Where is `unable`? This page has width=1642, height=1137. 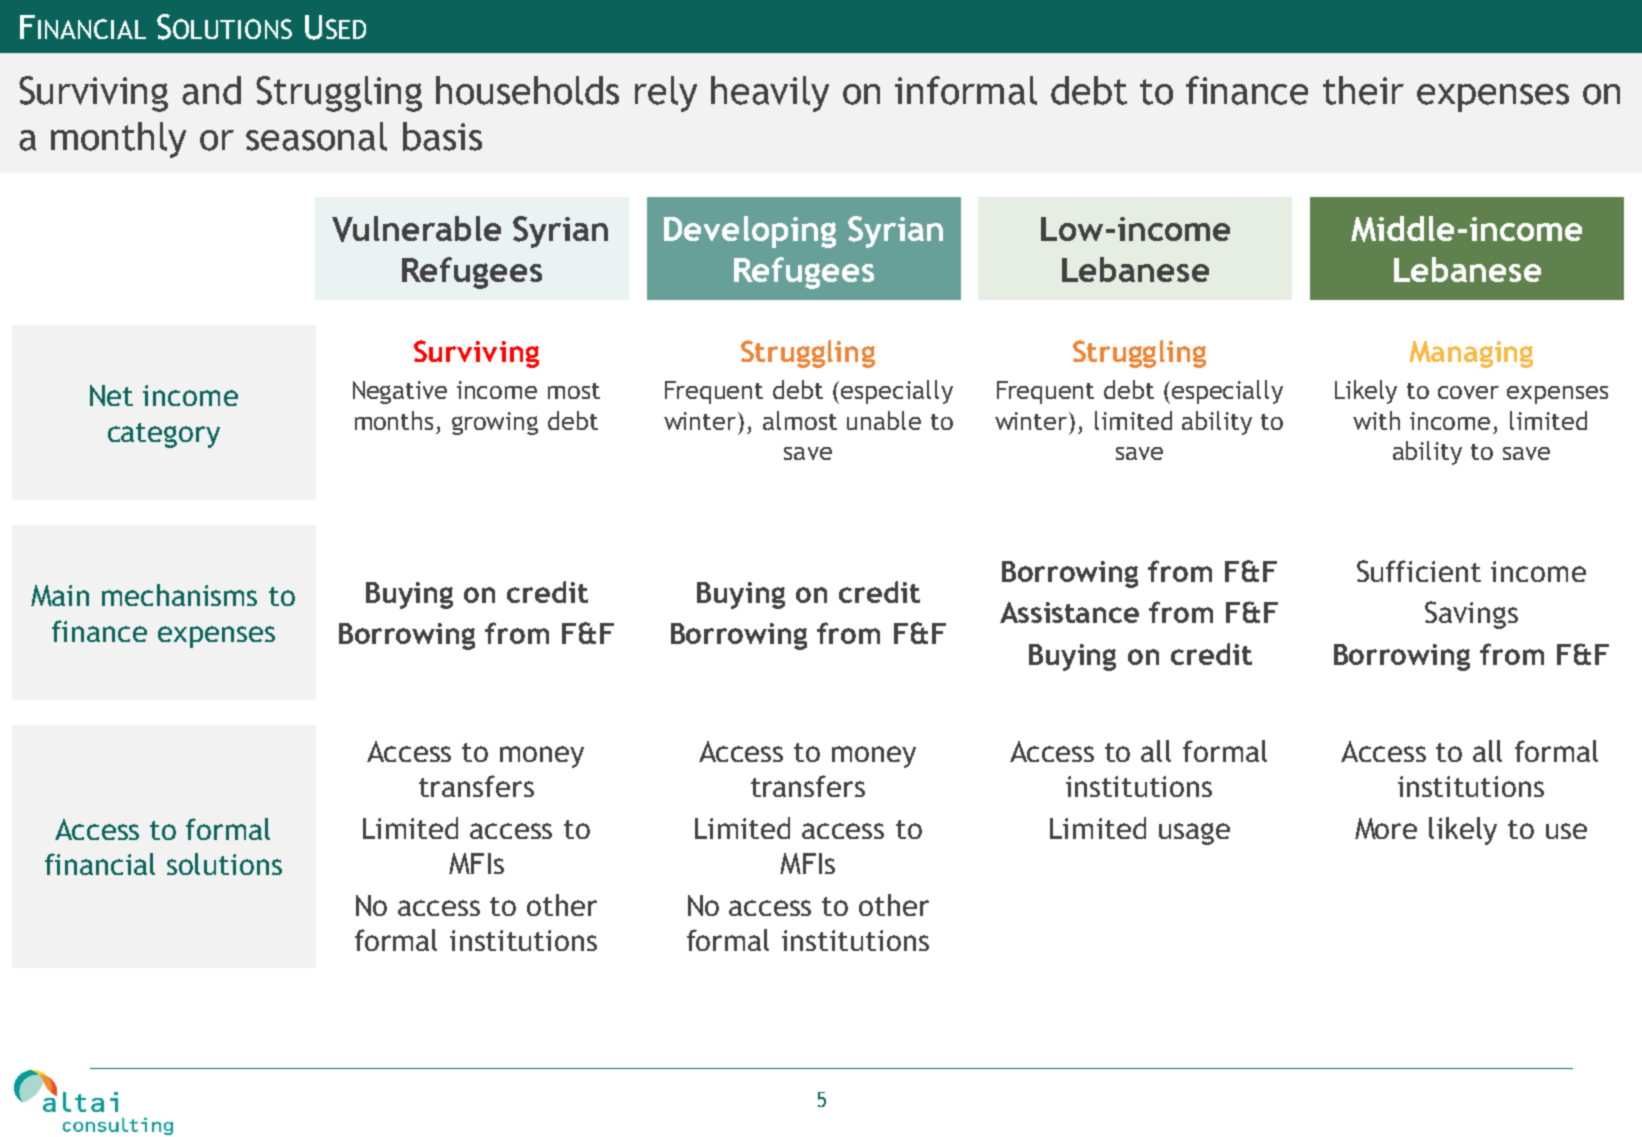
unable is located at coordinates (884, 420).
